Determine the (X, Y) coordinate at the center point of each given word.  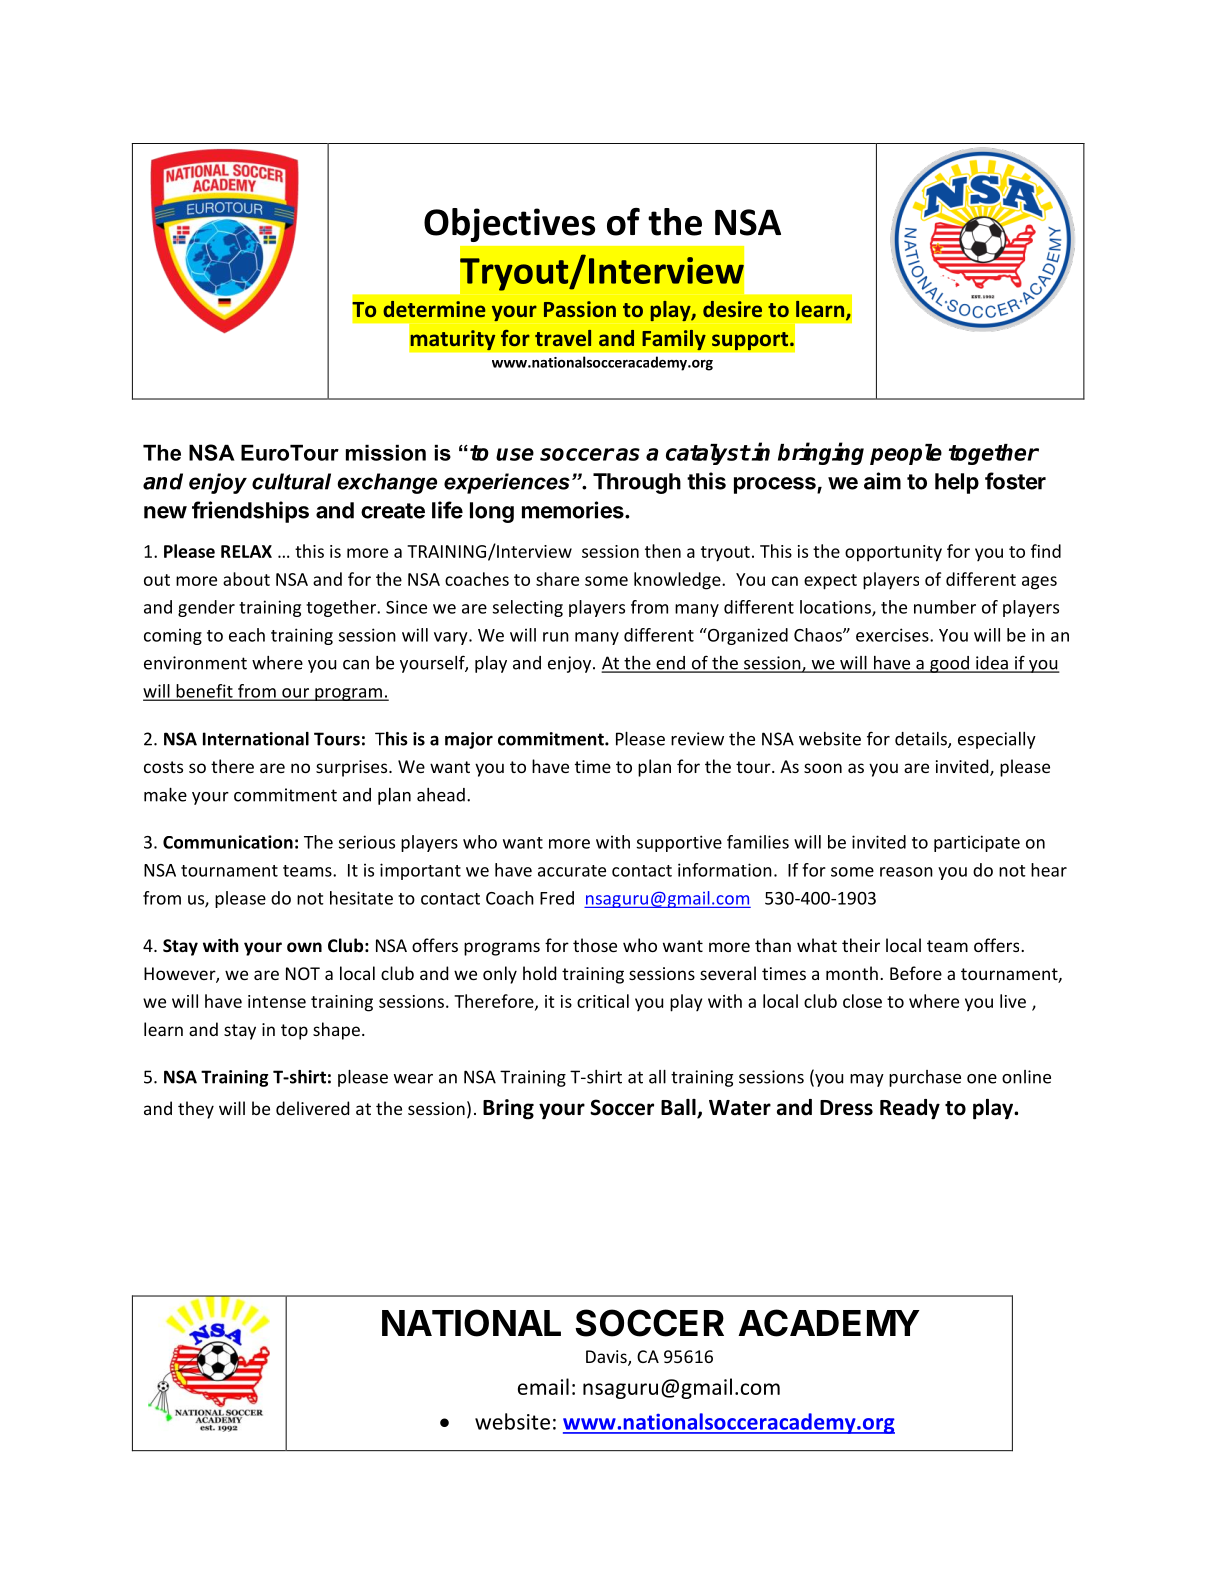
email (543, 1386)
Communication (228, 842)
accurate (572, 871)
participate (977, 843)
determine (434, 309)
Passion (580, 309)
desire (732, 309)
